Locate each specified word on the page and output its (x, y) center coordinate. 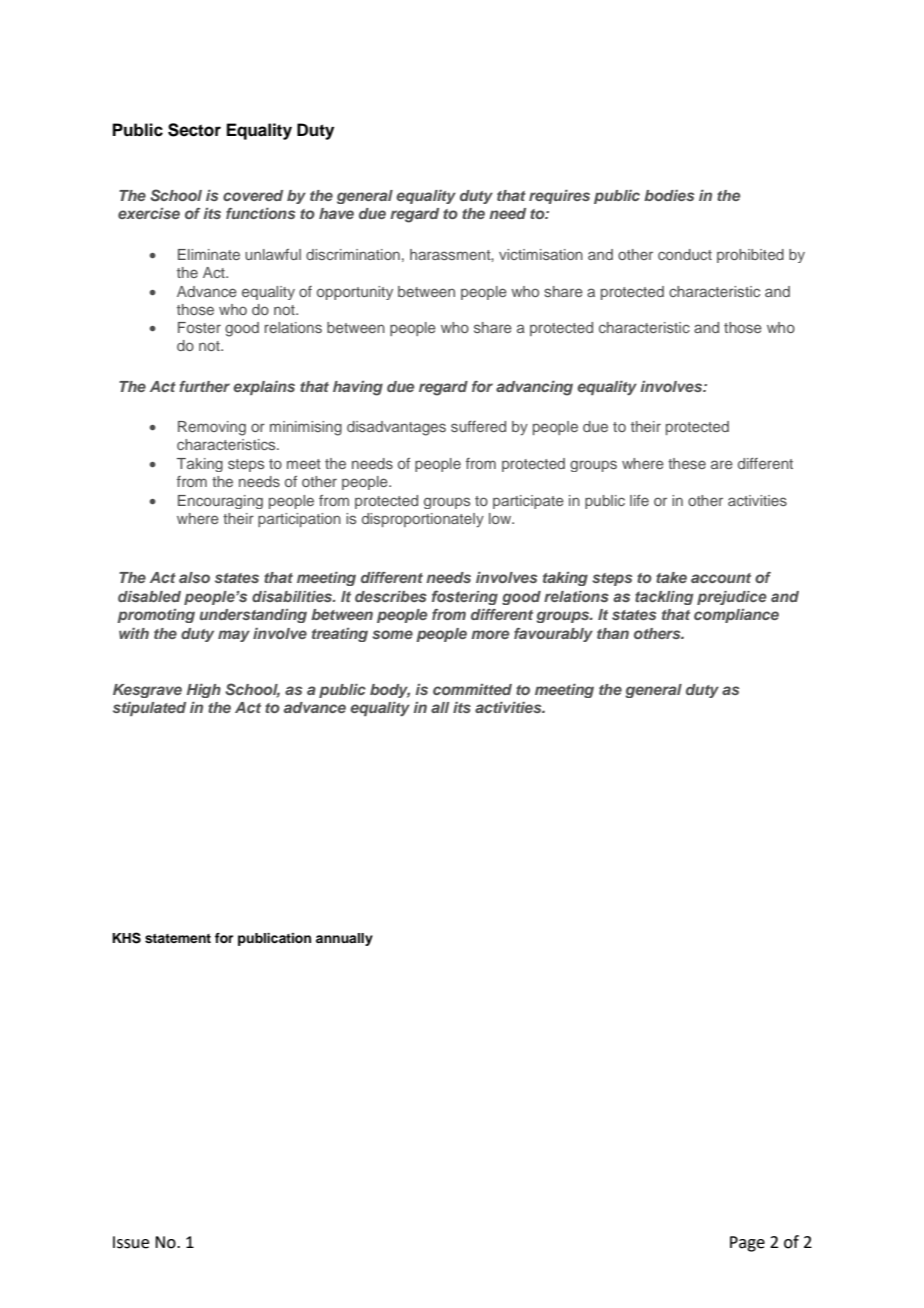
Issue (131, 1242)
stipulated (149, 709)
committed (472, 689)
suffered (478, 426)
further (204, 386)
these (687, 463)
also (194, 577)
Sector (194, 130)
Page (747, 1244)
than (613, 633)
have (336, 213)
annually (344, 939)
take (671, 577)
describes (391, 596)
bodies (669, 195)
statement (178, 938)
